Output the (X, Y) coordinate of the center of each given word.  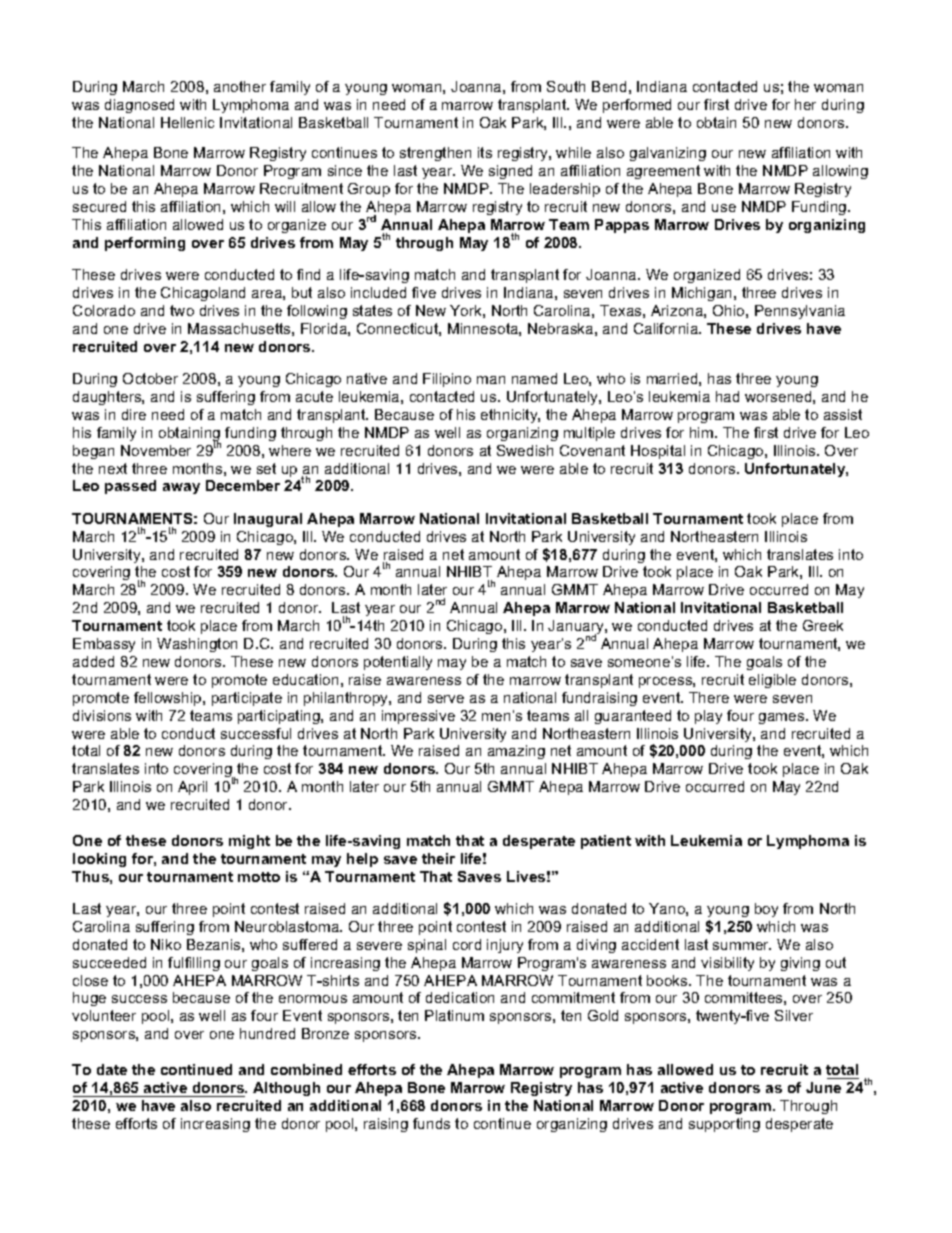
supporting (724, 1125)
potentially (398, 663)
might (249, 842)
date (112, 1069)
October (150, 378)
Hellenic (187, 122)
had (727, 396)
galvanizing (668, 154)
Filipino (447, 380)
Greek (823, 625)
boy (766, 910)
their (438, 858)
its (485, 152)
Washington (197, 645)
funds (431, 1123)
